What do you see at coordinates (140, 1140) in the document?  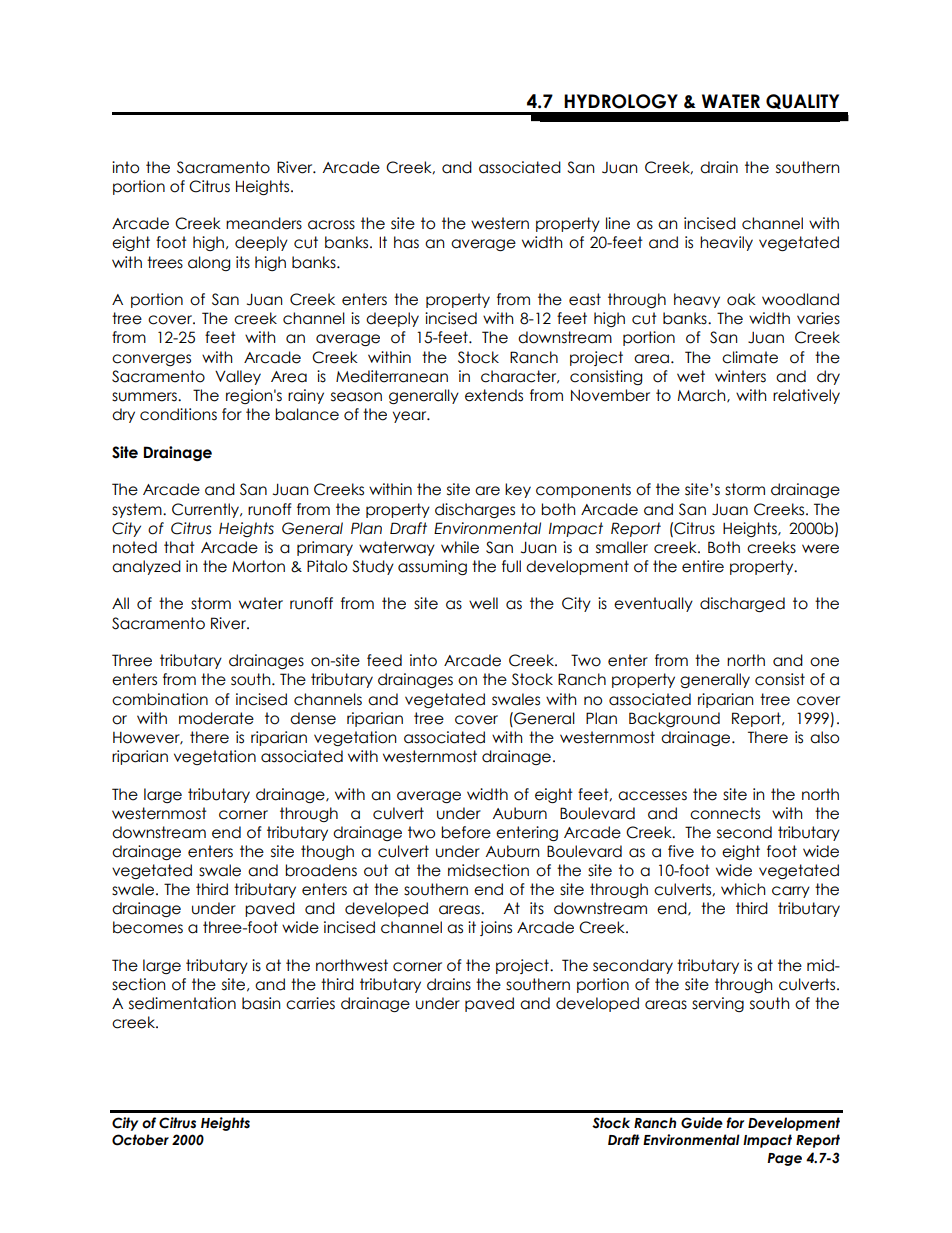 I see `October` at bounding box center [140, 1140].
